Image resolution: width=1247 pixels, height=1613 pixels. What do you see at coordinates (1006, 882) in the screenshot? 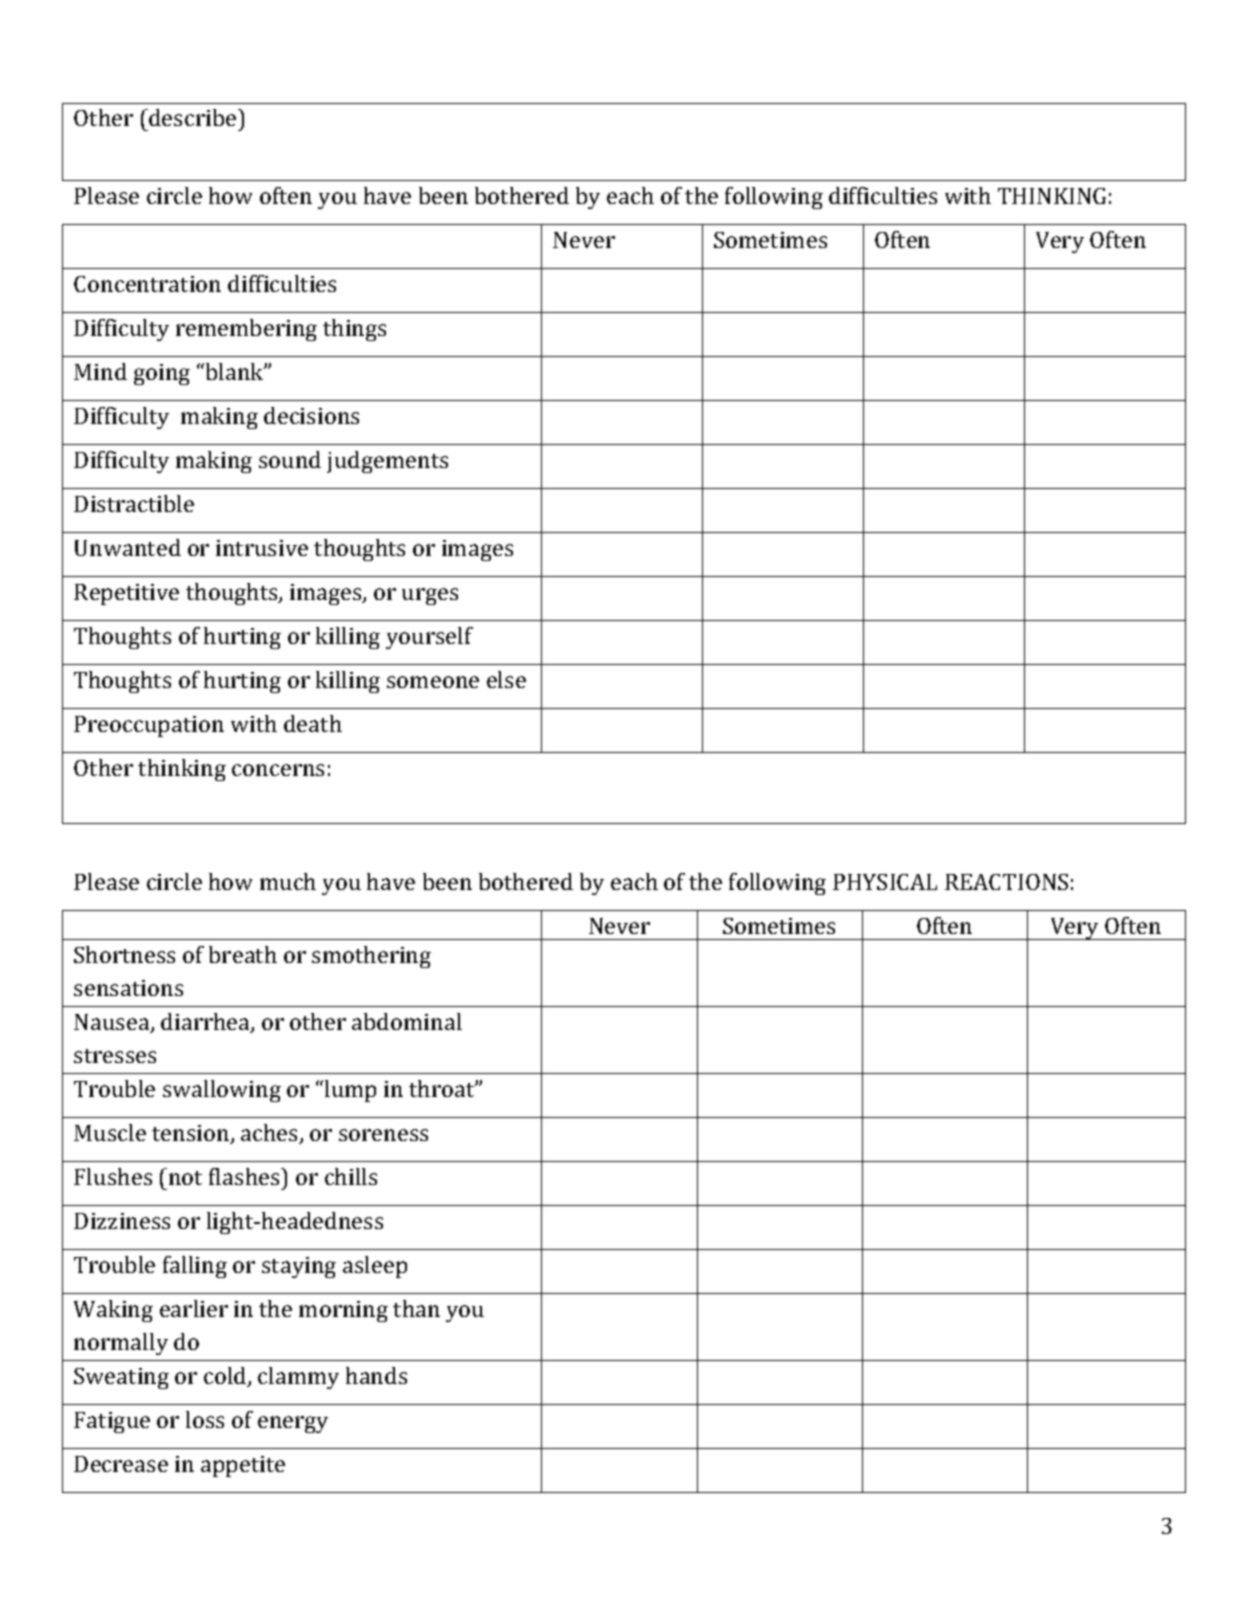
I see `REACTIONS` at bounding box center [1006, 882].
